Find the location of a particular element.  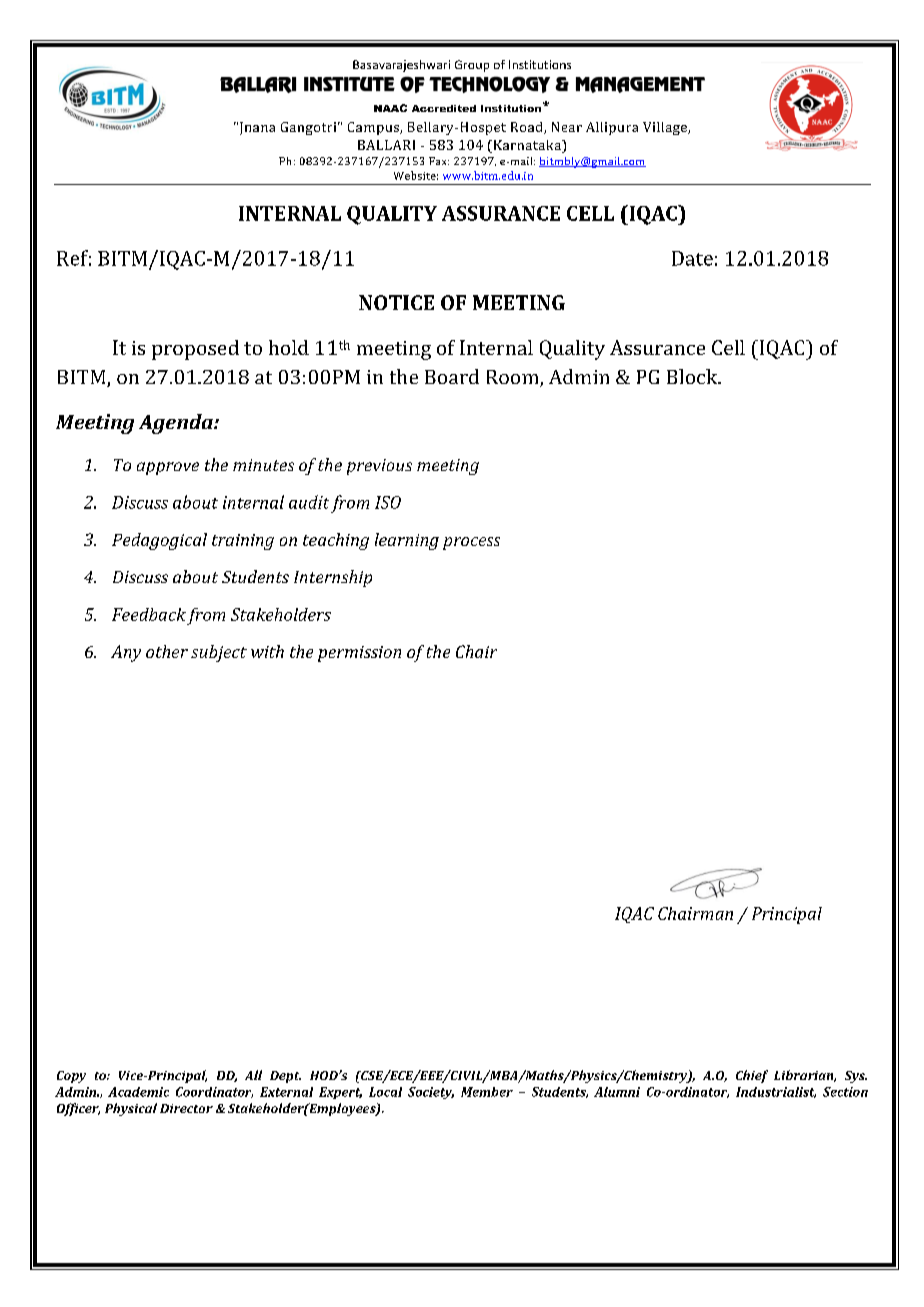

Block is located at coordinates (693, 376).
